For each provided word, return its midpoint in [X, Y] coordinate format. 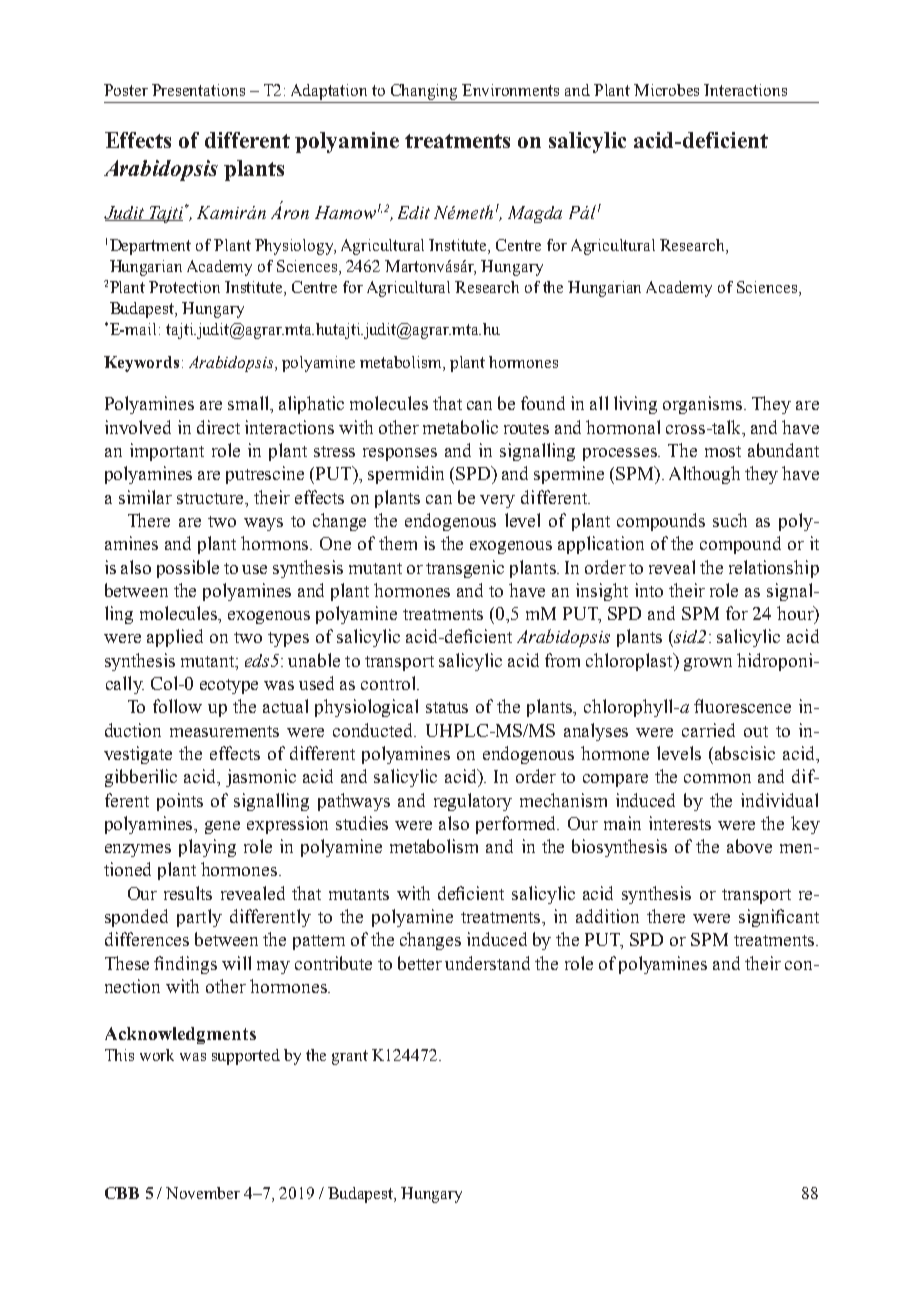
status [447, 707]
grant [350, 1057]
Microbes [666, 90]
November [203, 1193]
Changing [425, 93]
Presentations [198, 90]
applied [175, 638]
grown [708, 664]
